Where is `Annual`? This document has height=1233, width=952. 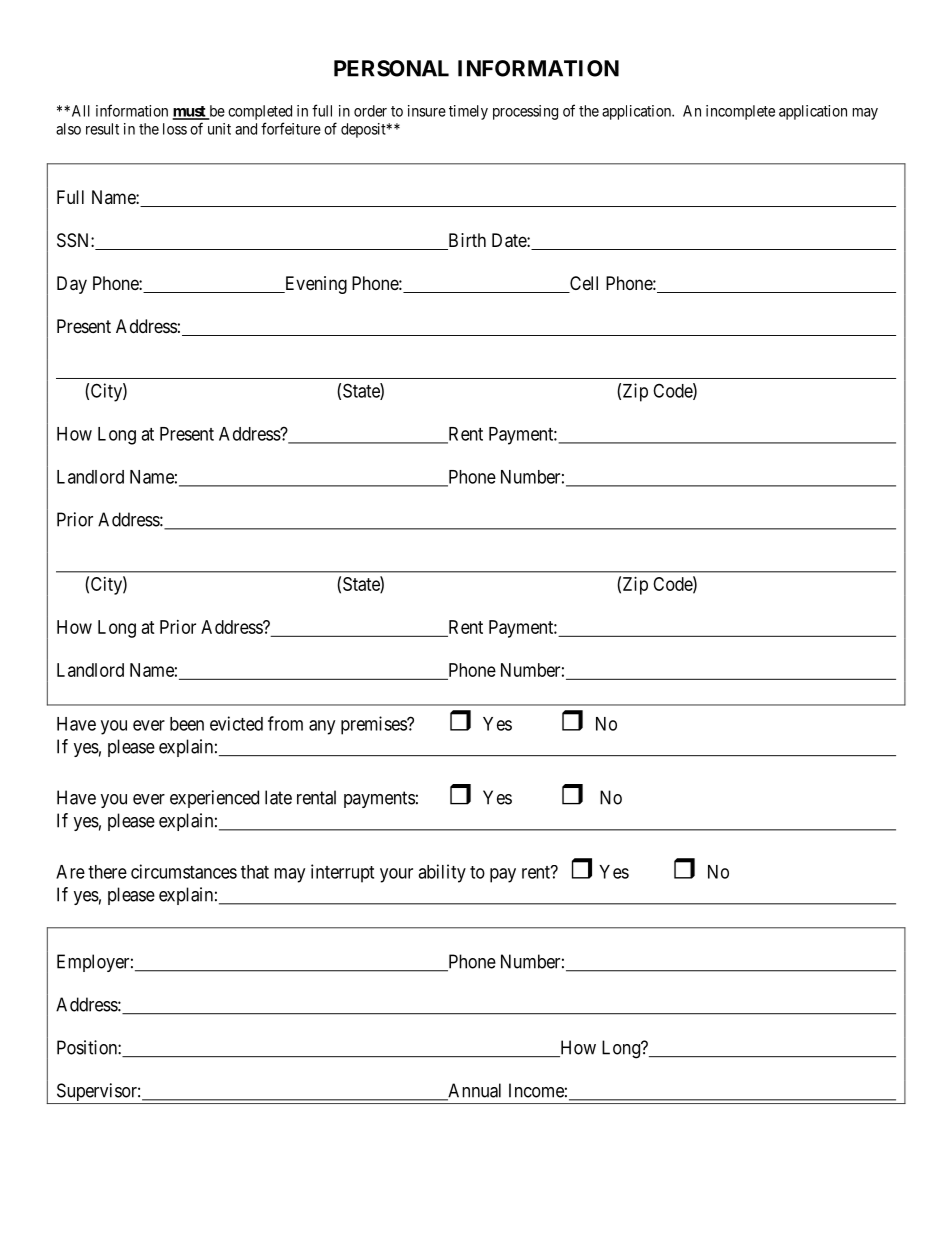 Annual is located at coordinates (473, 1091).
